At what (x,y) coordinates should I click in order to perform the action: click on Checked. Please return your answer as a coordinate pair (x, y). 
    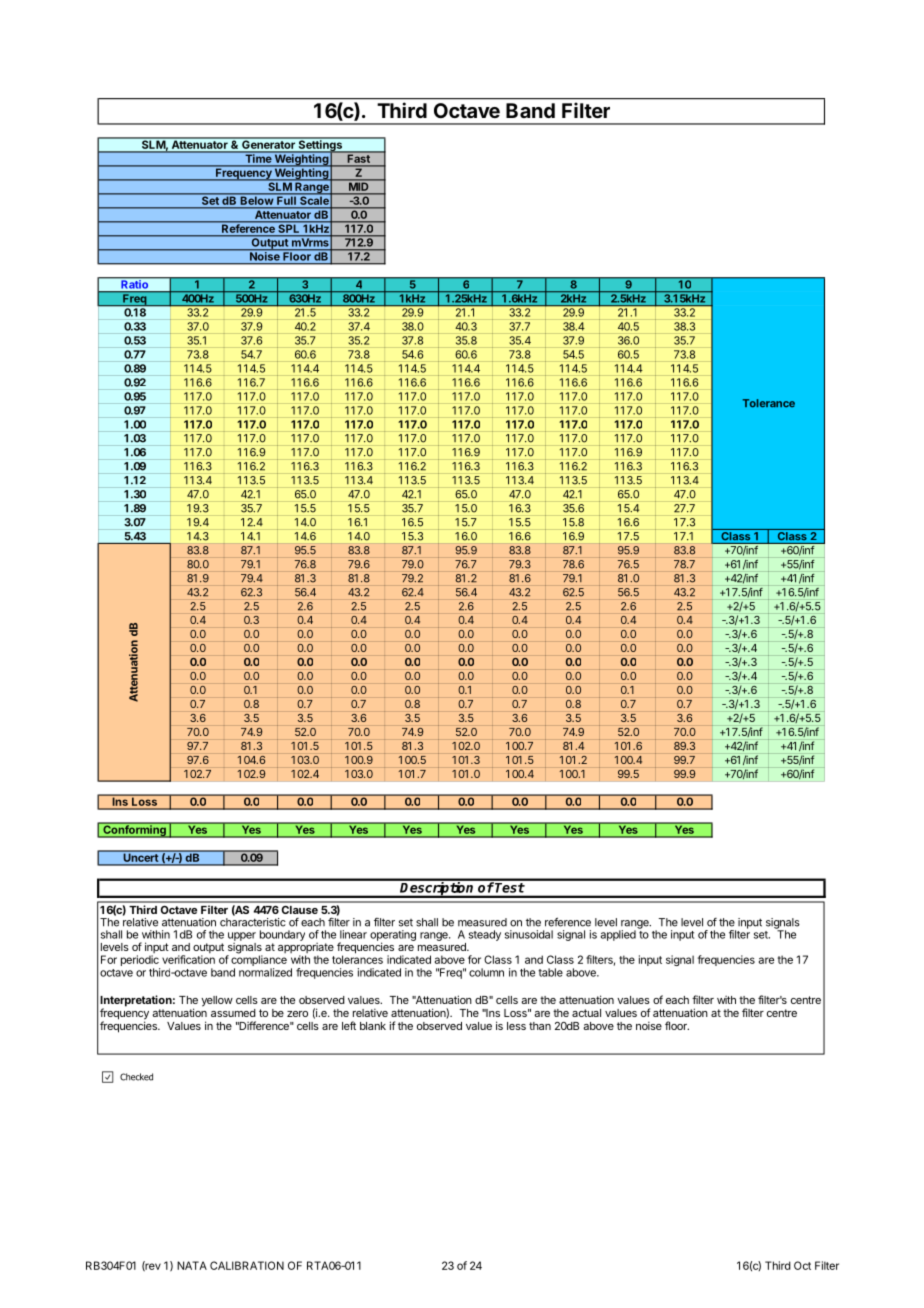
    Looking at the image, I should click on (136, 1077).
